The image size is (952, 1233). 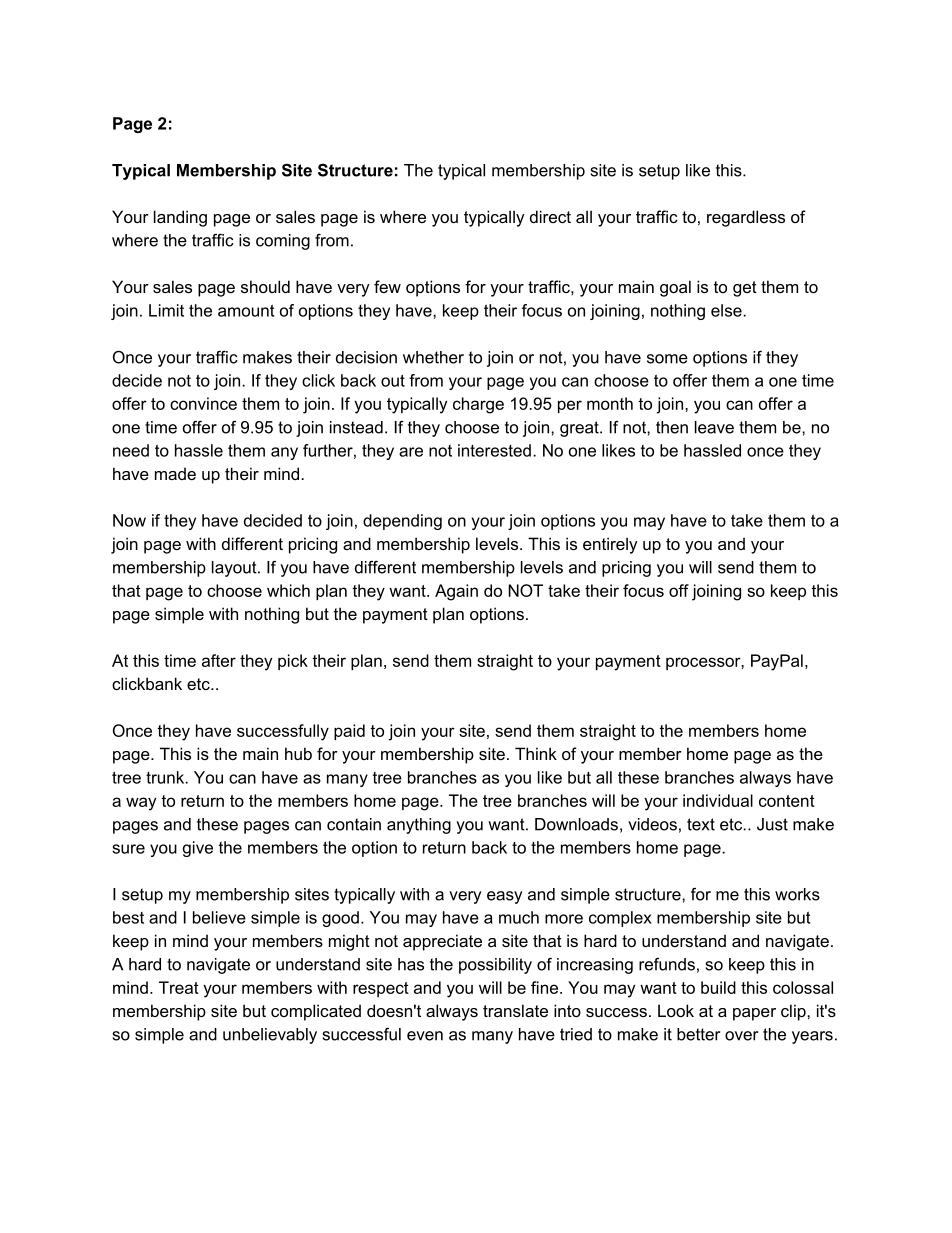 I want to click on after, so click(x=219, y=660).
